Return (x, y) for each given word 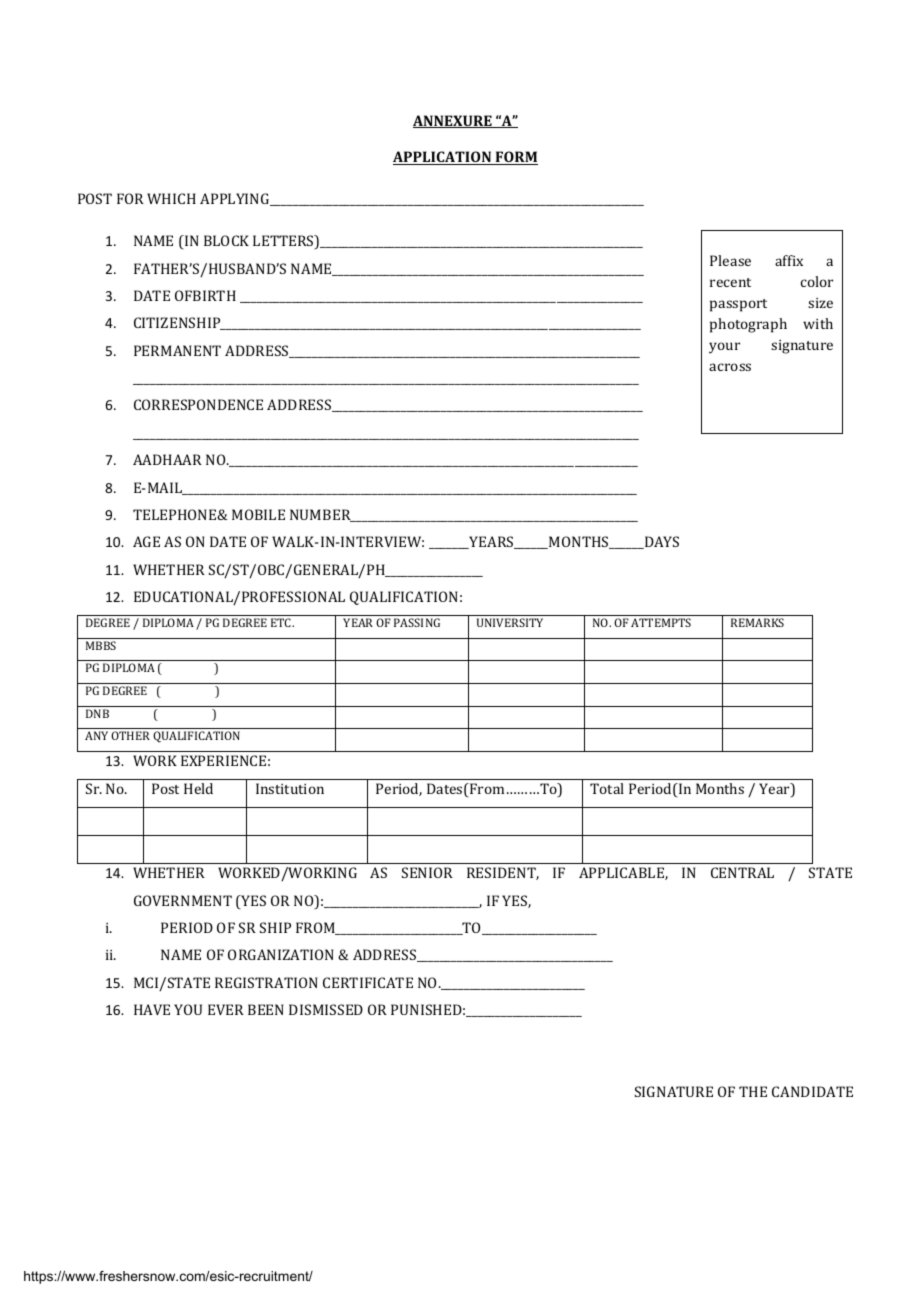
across (730, 367)
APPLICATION (443, 158)
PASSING (417, 622)
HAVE (152, 1009)
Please (730, 260)
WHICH (171, 198)
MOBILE (258, 514)
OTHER (130, 735)
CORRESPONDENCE (198, 404)
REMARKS (757, 622)
